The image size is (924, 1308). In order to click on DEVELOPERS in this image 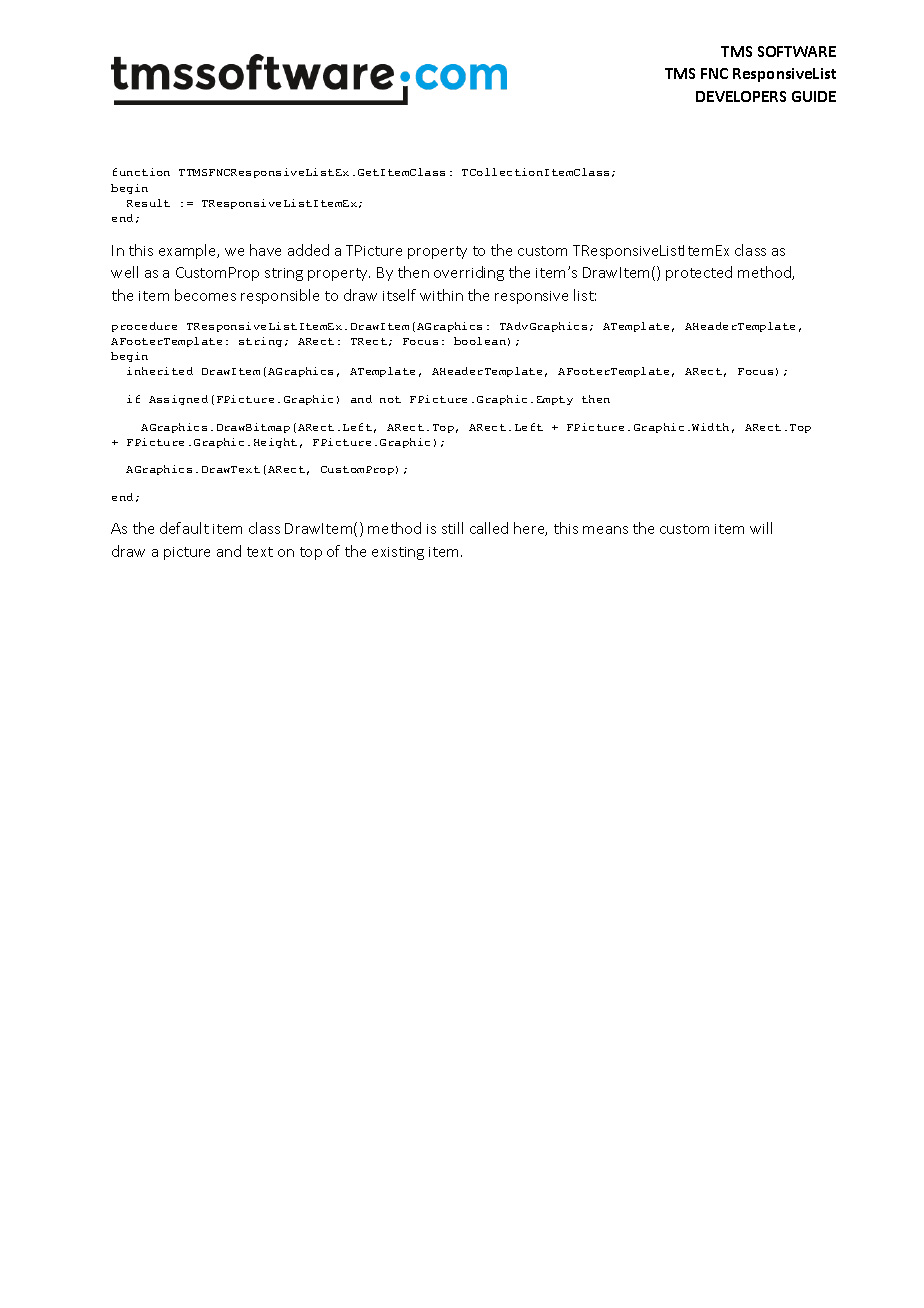, I will do `click(741, 96)`.
